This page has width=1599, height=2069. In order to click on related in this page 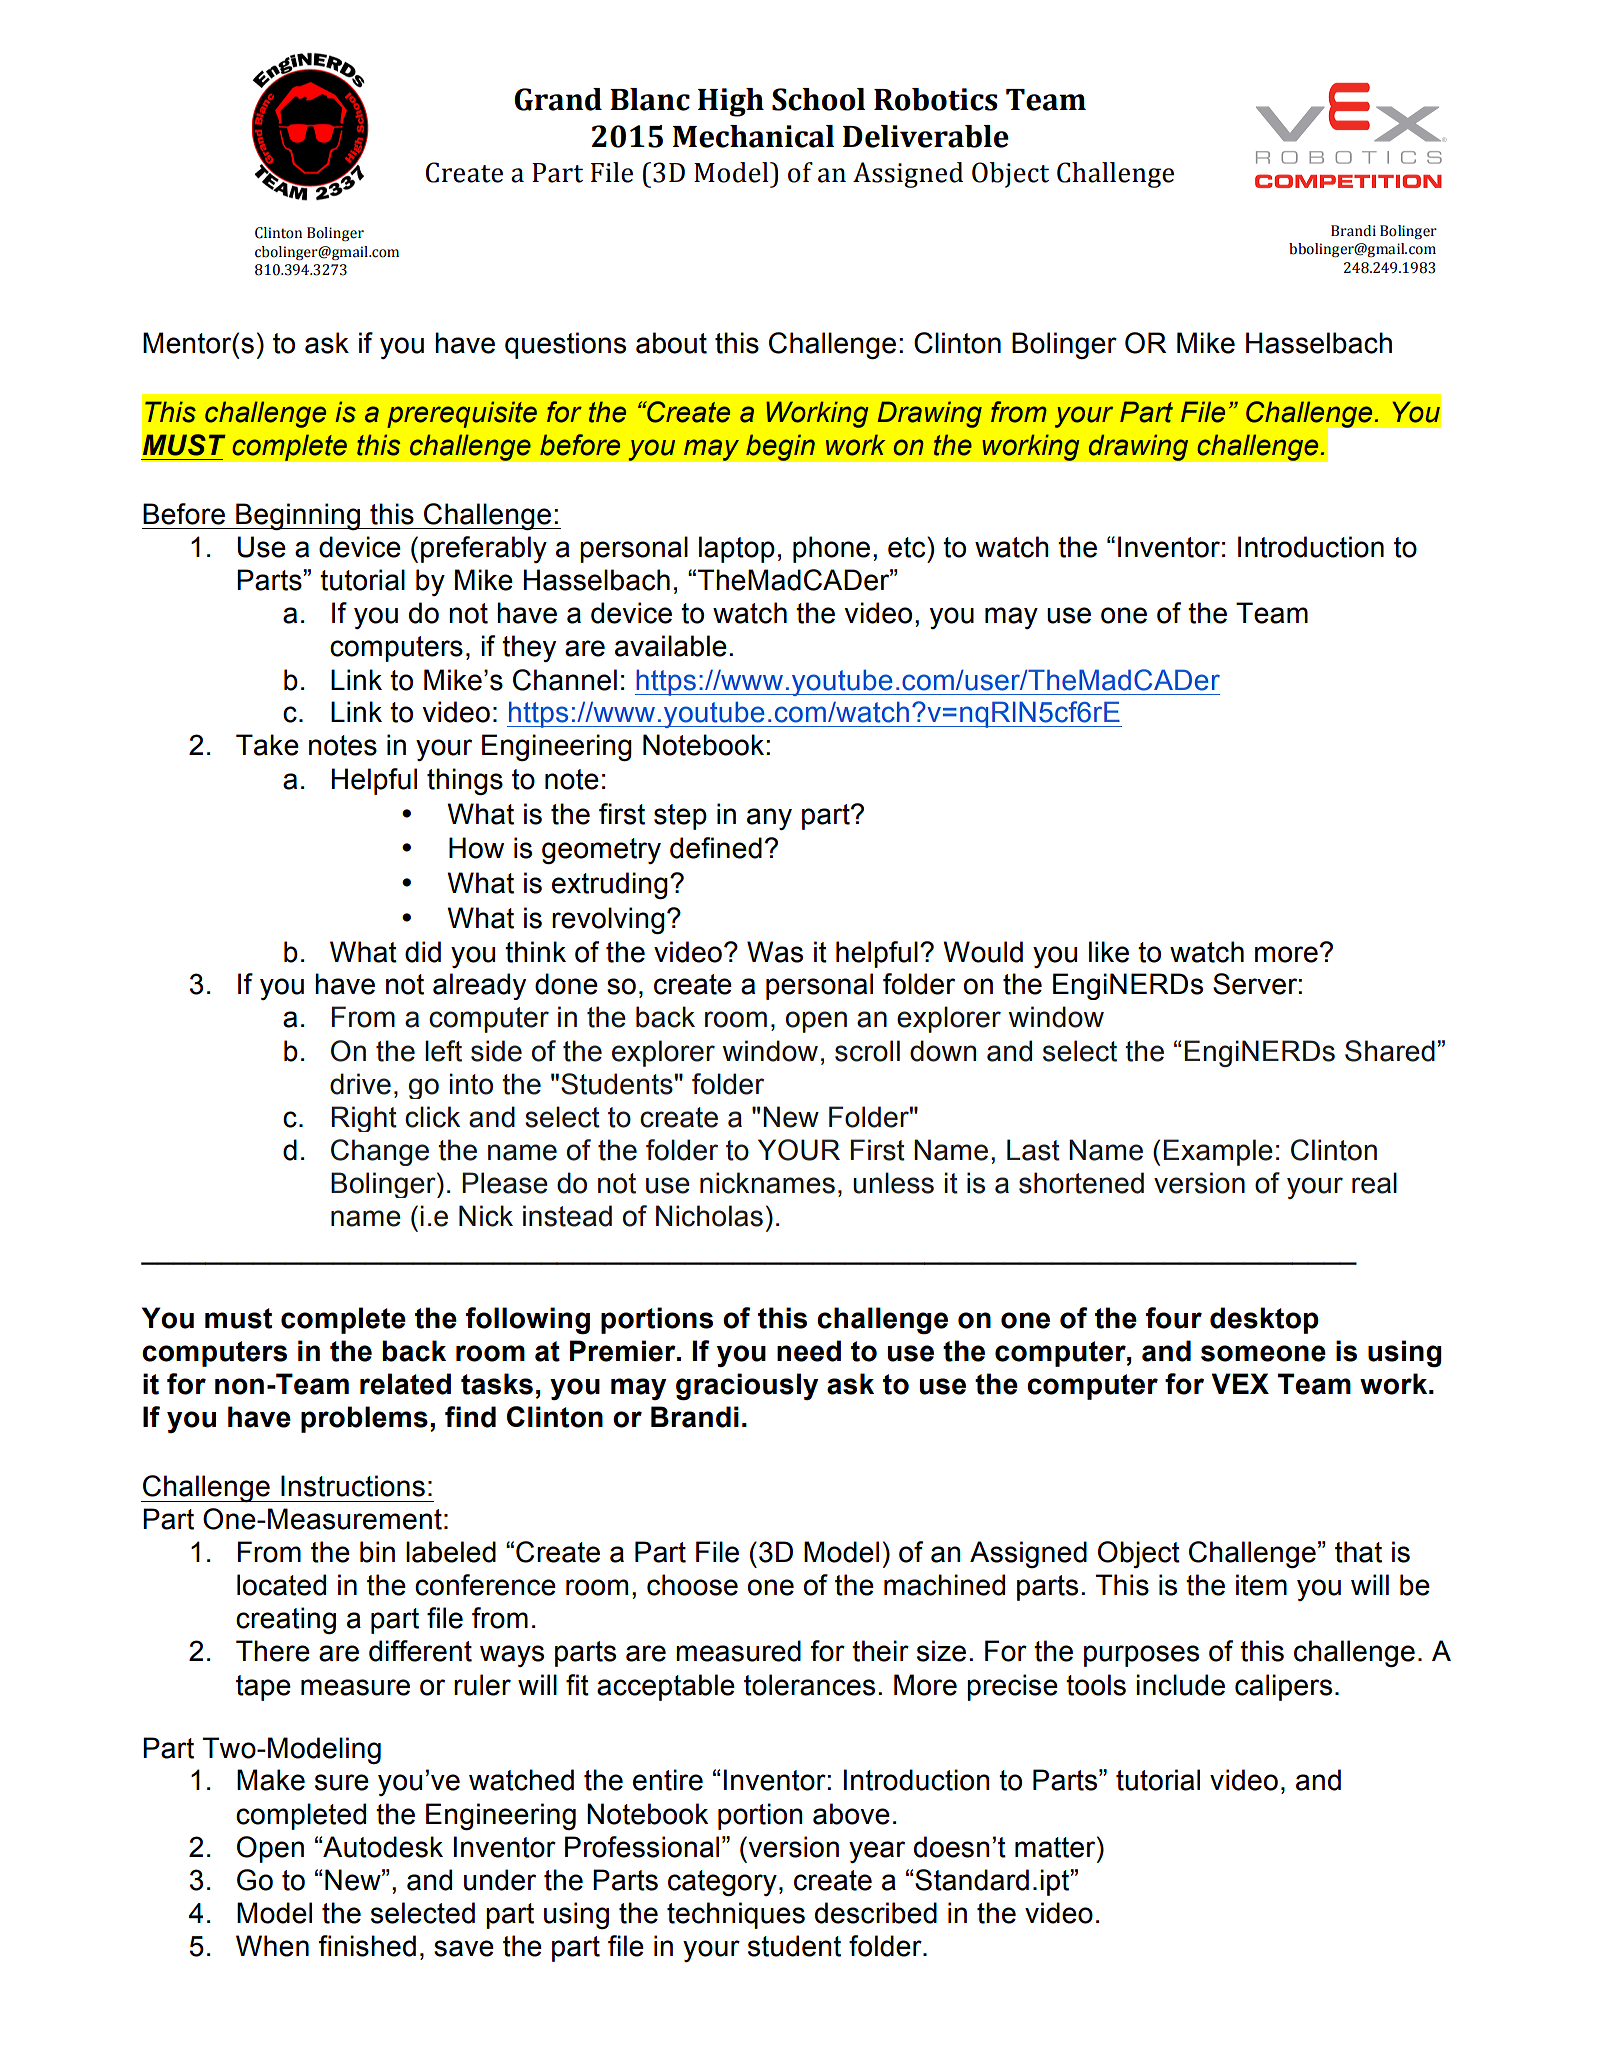, I will do `click(405, 1384)`.
